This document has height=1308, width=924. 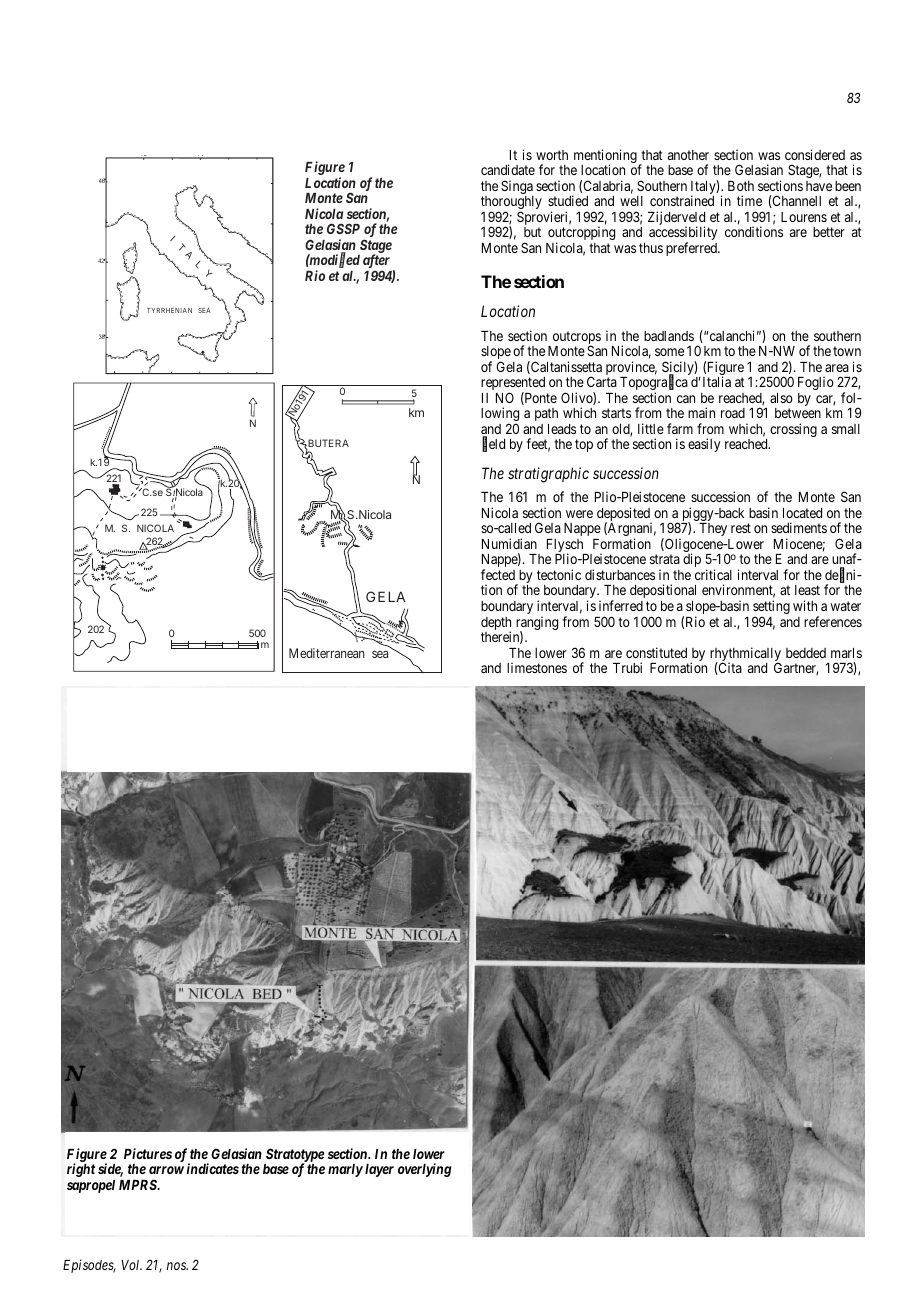 What do you see at coordinates (548, 475) in the document?
I see `stratigraphic` at bounding box center [548, 475].
